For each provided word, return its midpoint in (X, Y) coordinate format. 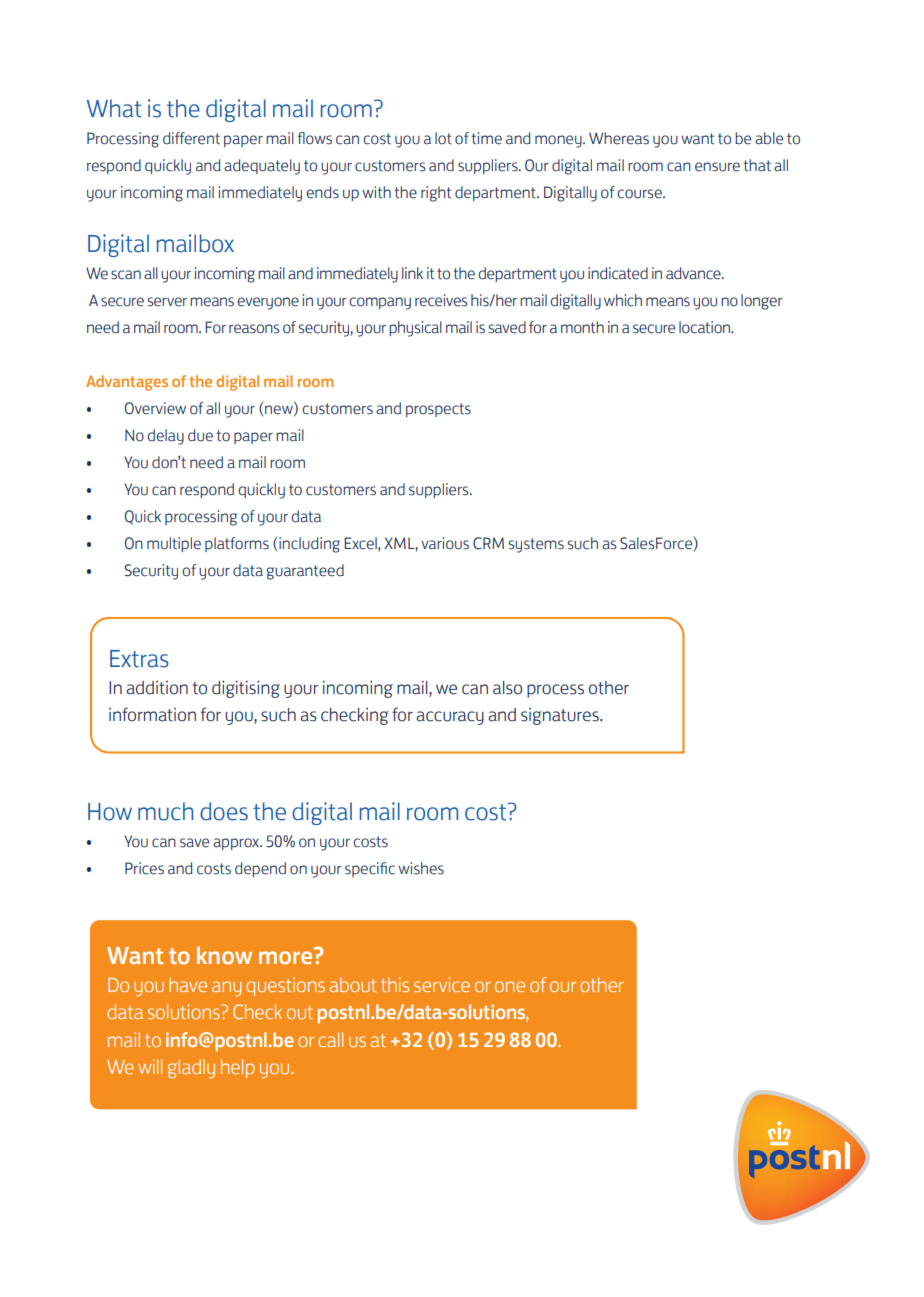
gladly (191, 1068)
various (445, 543)
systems (536, 545)
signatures (561, 716)
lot (443, 138)
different (191, 138)
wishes (421, 868)
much (165, 811)
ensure (717, 167)
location (706, 327)
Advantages (127, 383)
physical (415, 329)
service (442, 984)
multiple (174, 544)
